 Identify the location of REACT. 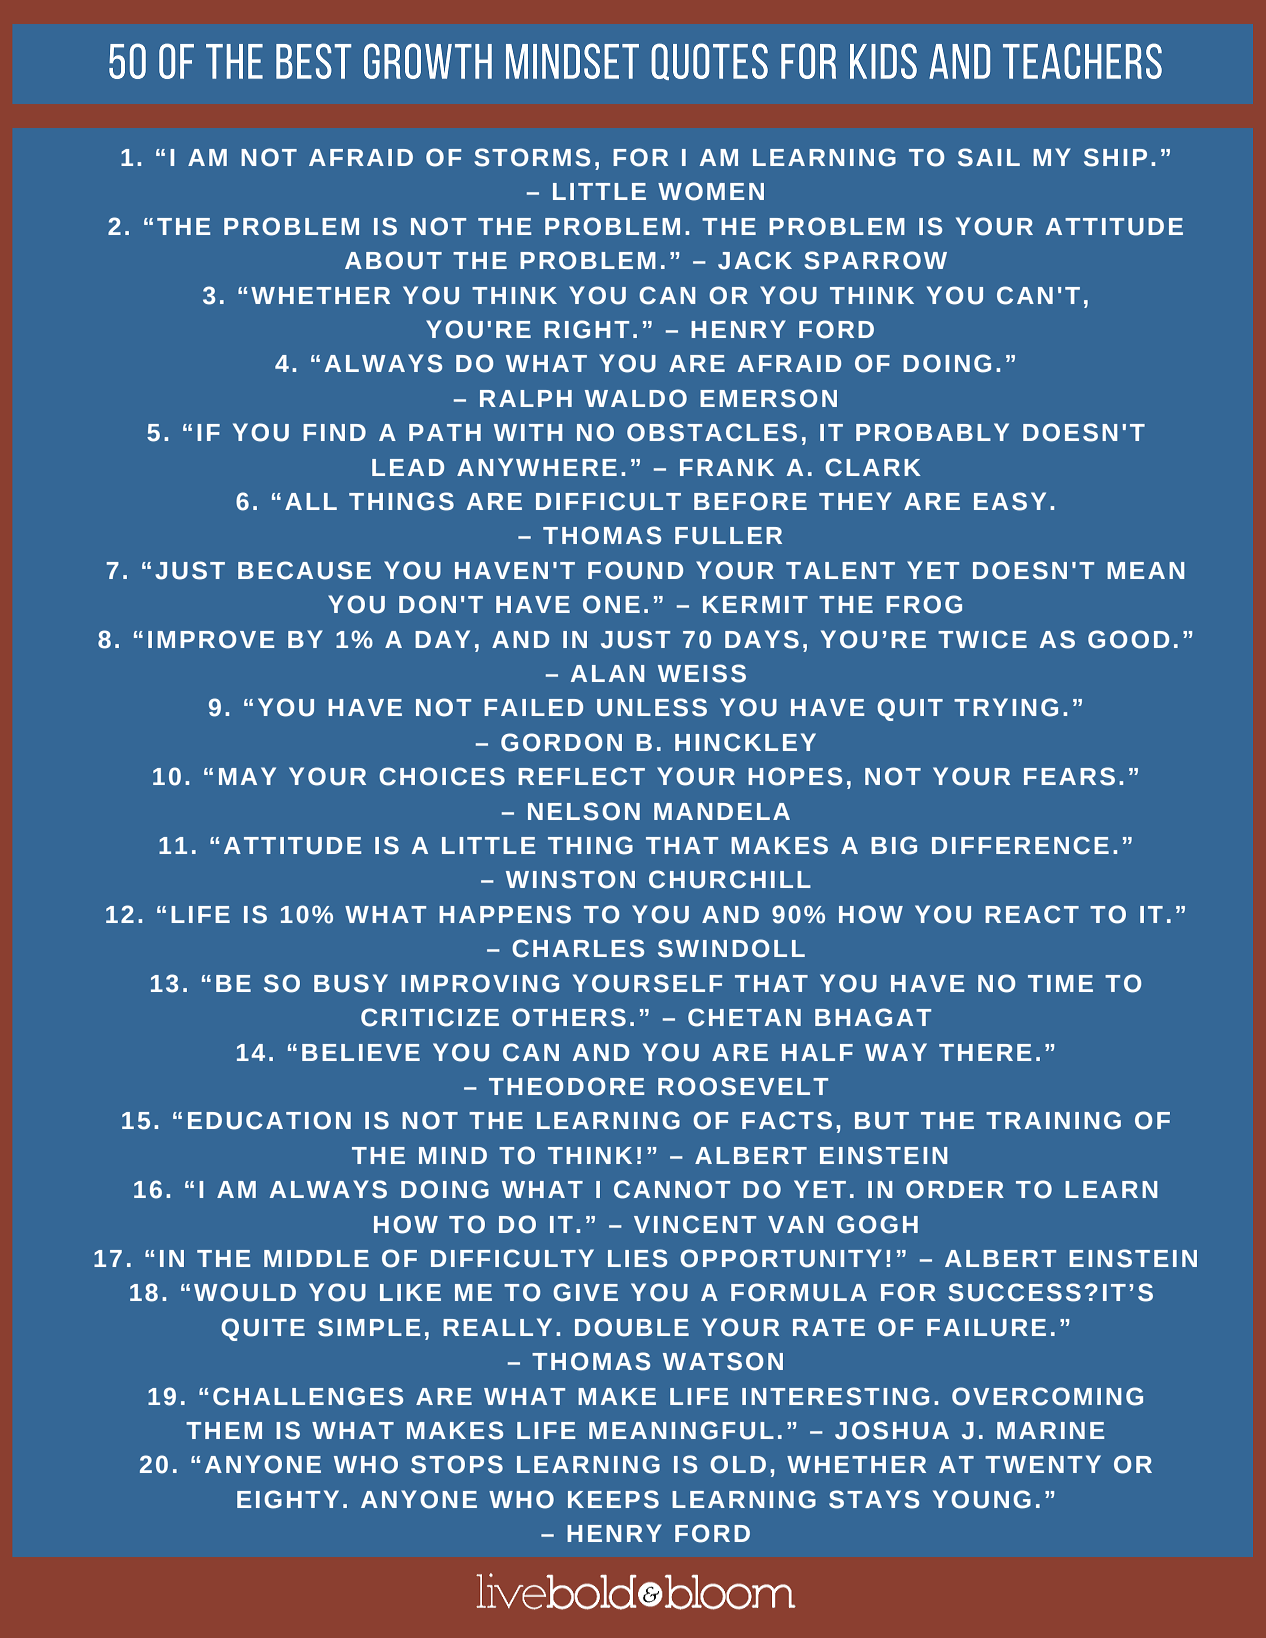
(1032, 914).
